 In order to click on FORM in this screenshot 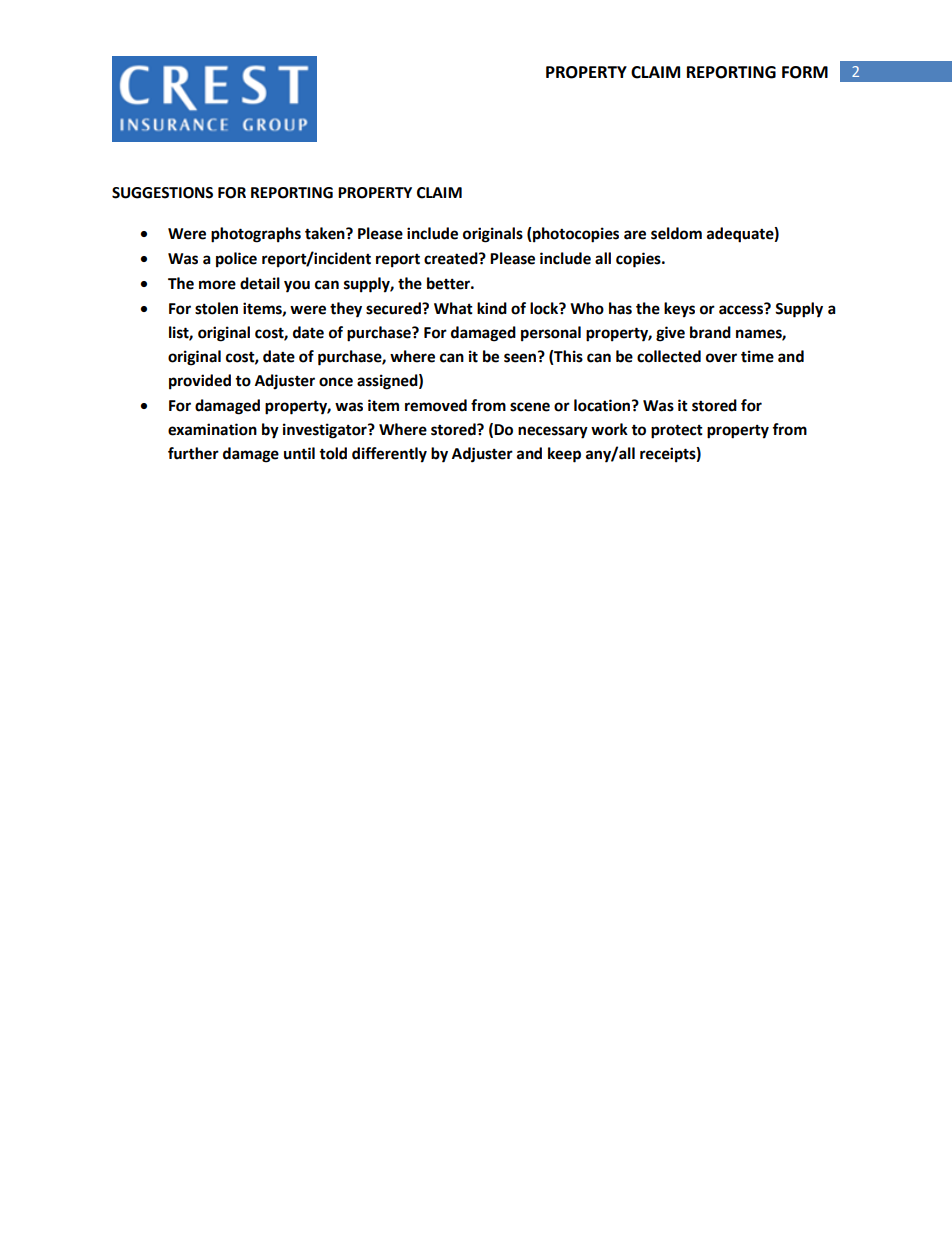, I will do `click(805, 72)`.
